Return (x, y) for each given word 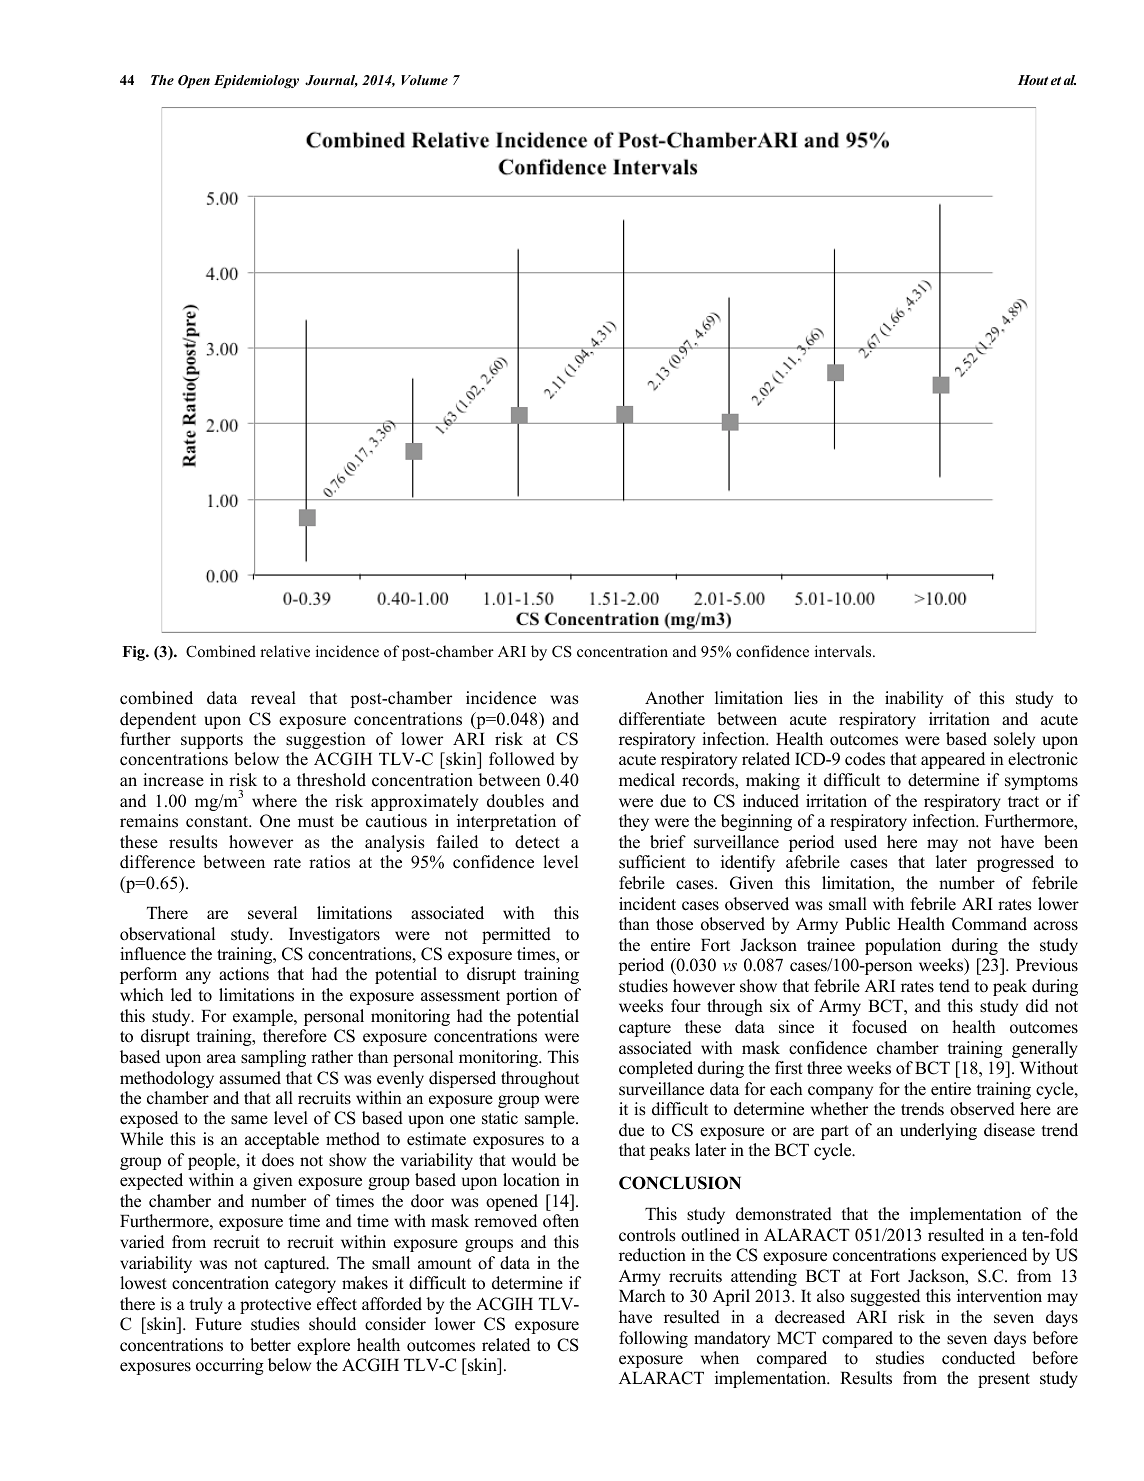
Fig (134, 653)
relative (285, 651)
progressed (1015, 863)
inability (914, 699)
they (634, 822)
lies (806, 698)
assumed (250, 1078)
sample (551, 1119)
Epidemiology (256, 81)
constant (218, 822)
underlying (938, 1131)
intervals (844, 651)
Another (674, 698)
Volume (424, 80)
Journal (331, 81)
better (270, 1345)
